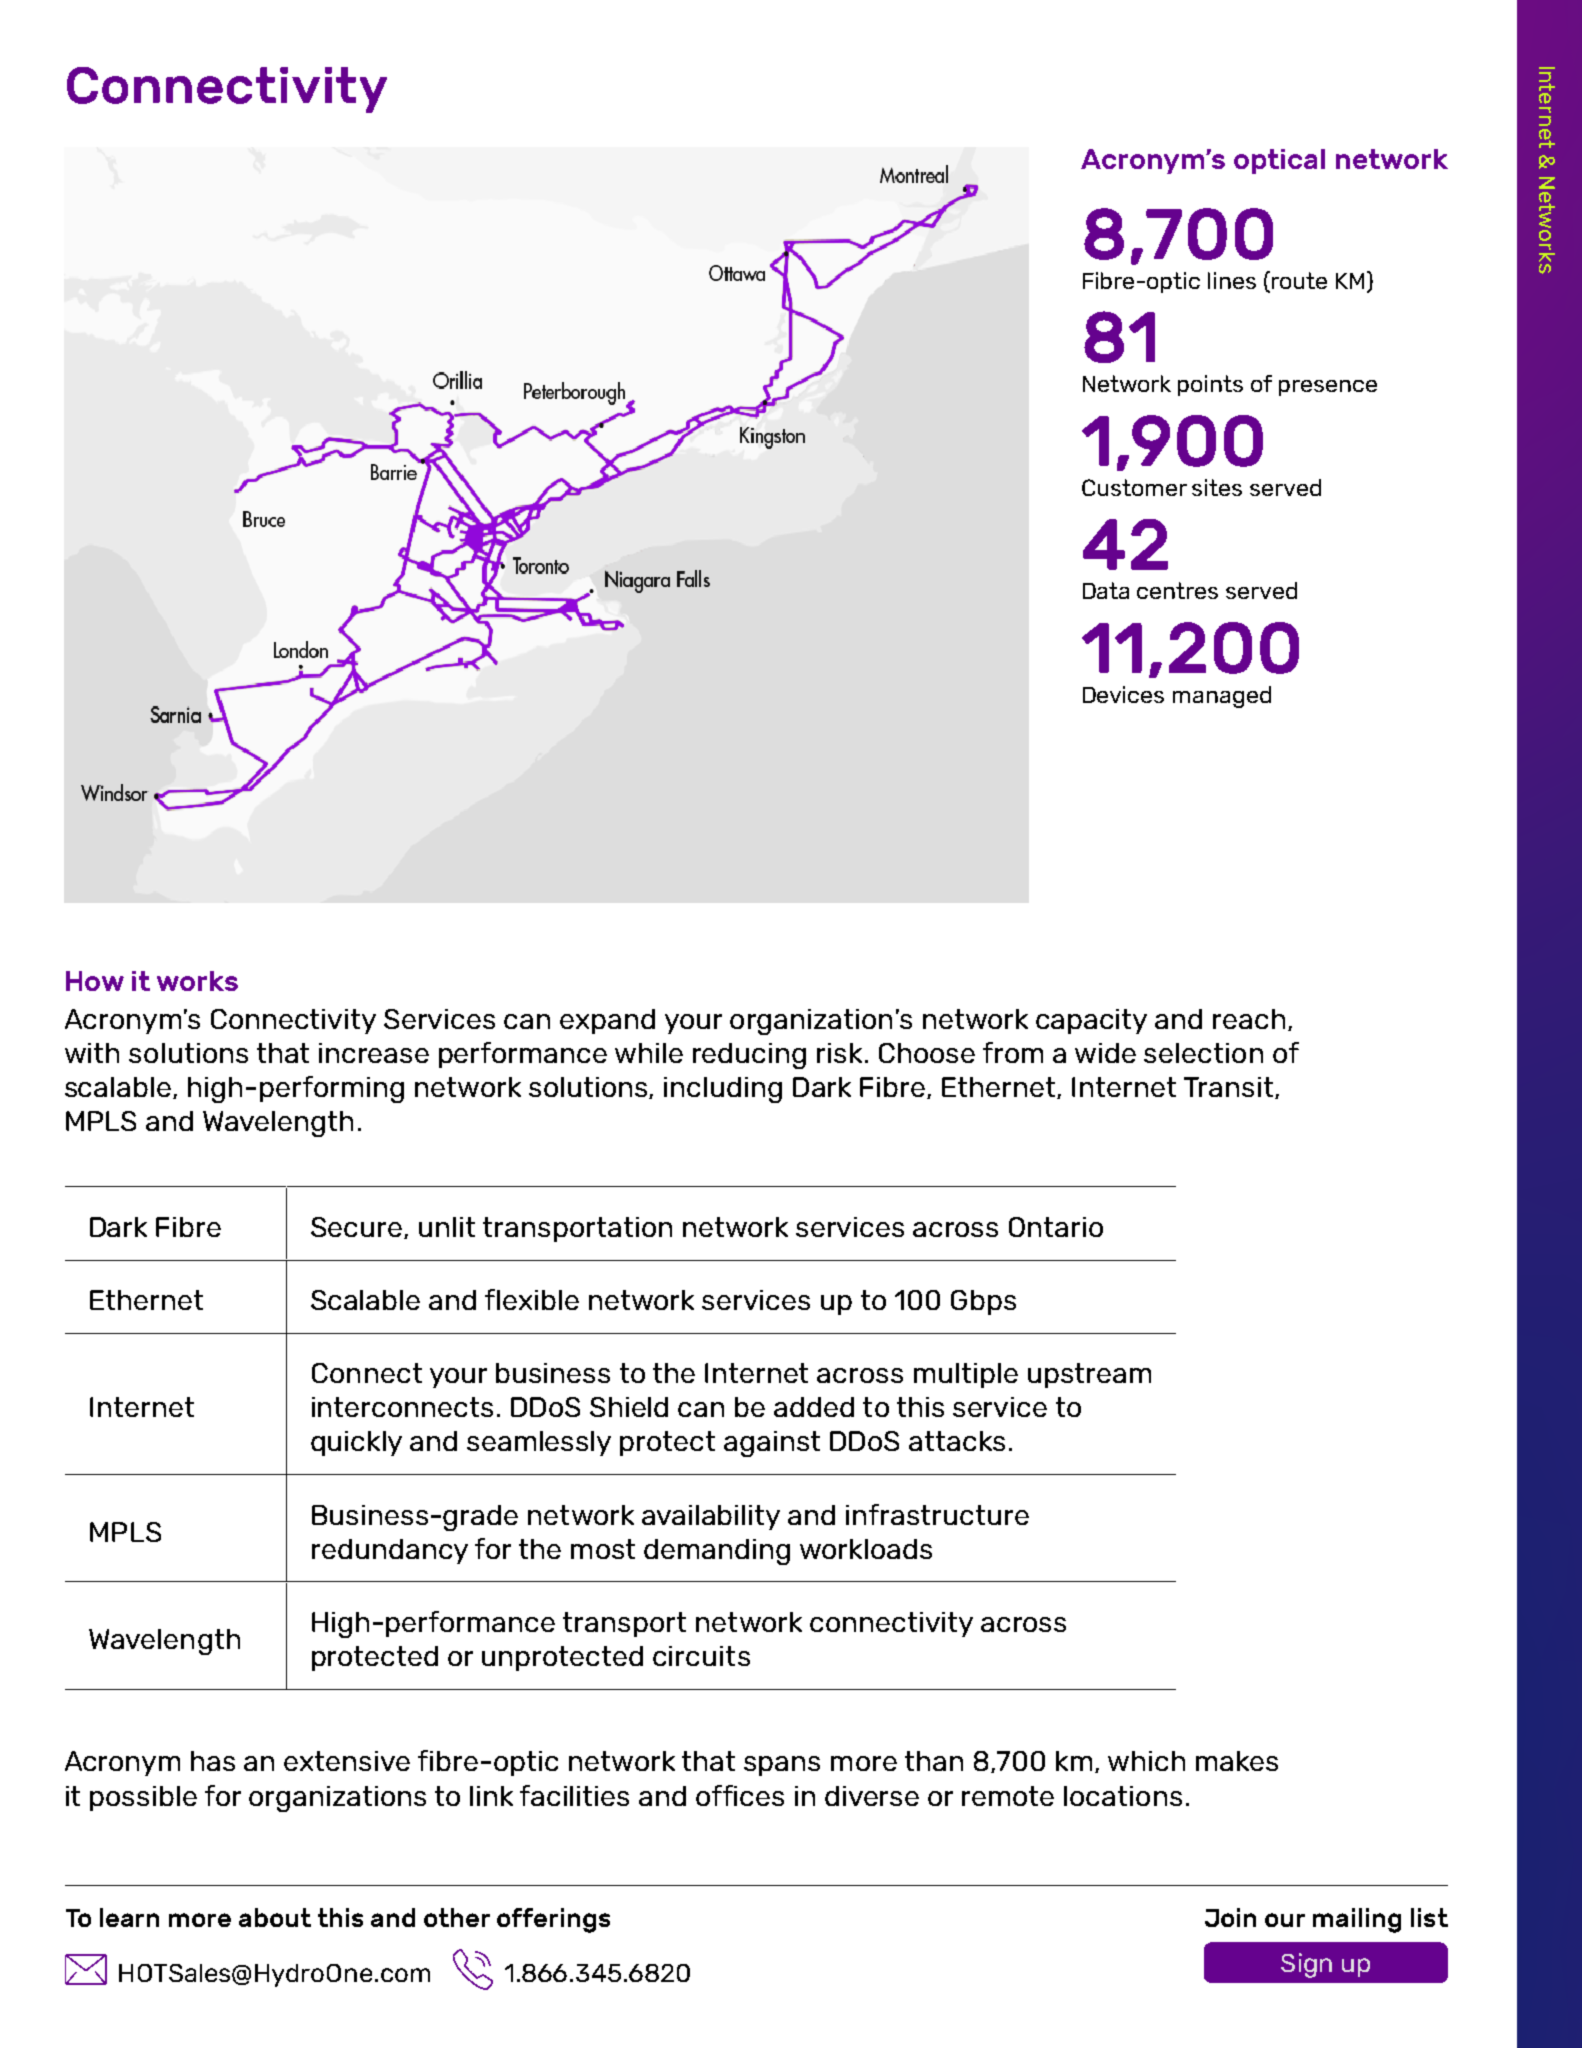  Describe the element at coordinates (1249, 1019) in the screenshot. I see `reach` at that location.
